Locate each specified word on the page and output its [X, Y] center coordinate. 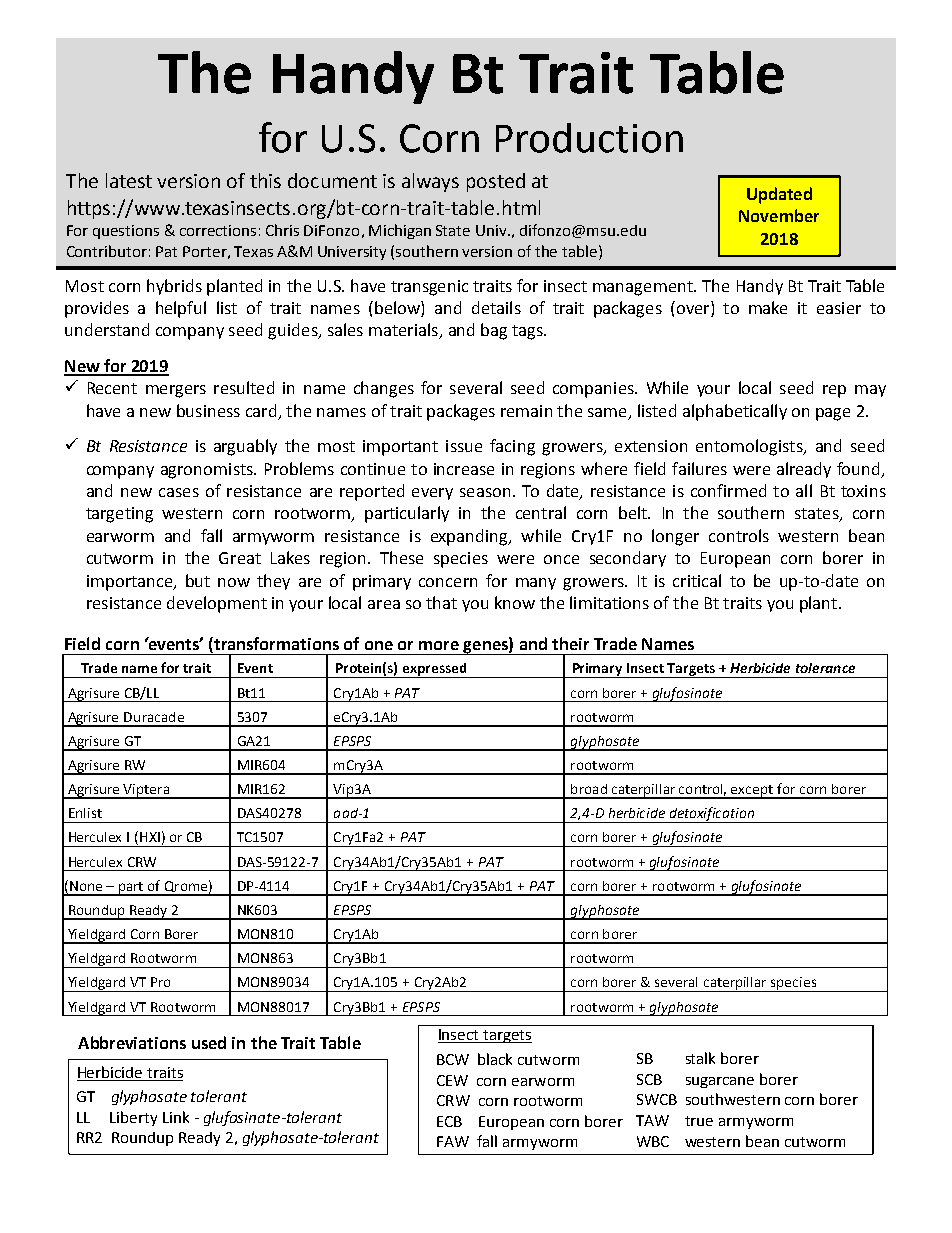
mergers [176, 391]
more [439, 645]
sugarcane [720, 1082]
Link [176, 1117]
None [86, 886]
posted [496, 182]
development [217, 604]
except [752, 792]
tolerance [825, 668]
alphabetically [735, 412]
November [779, 215]
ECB [449, 1121]
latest [129, 180]
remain [526, 411]
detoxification [712, 815]
